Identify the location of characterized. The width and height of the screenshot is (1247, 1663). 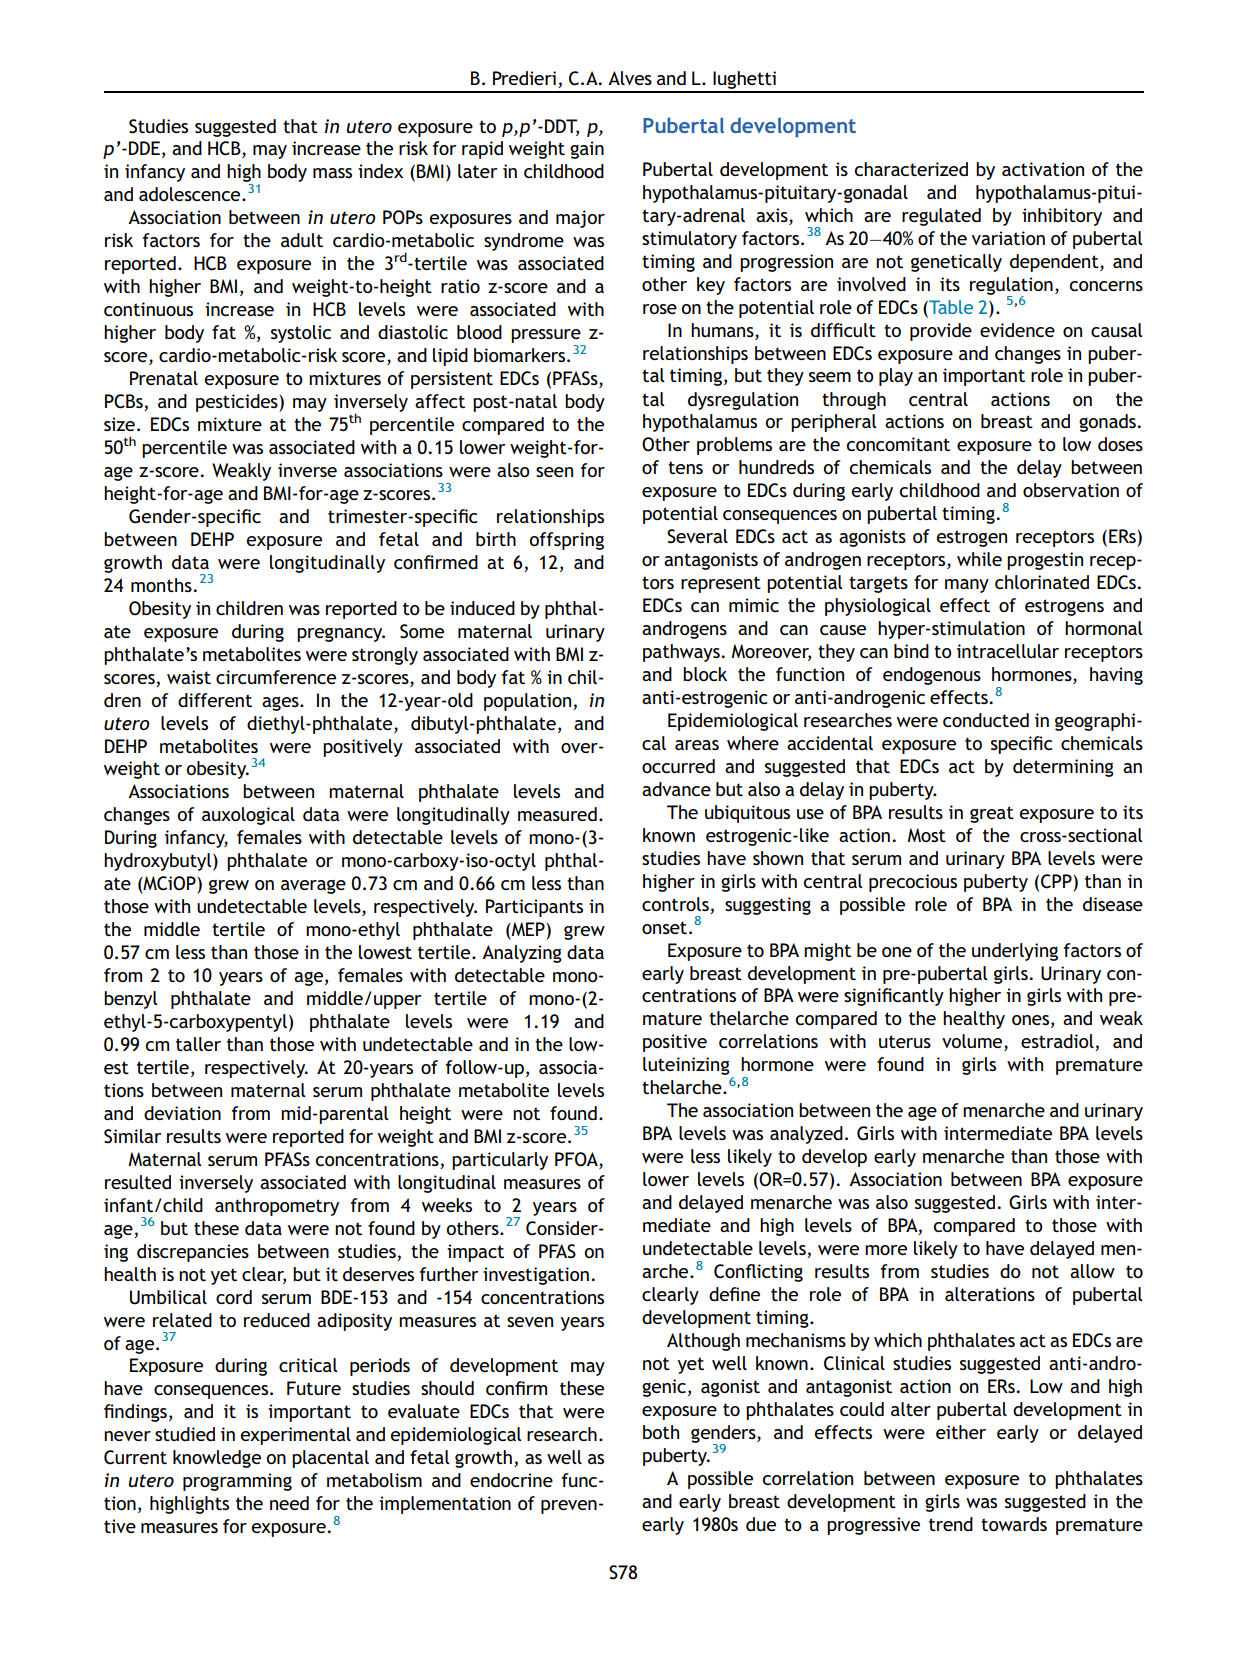
(911, 169).
